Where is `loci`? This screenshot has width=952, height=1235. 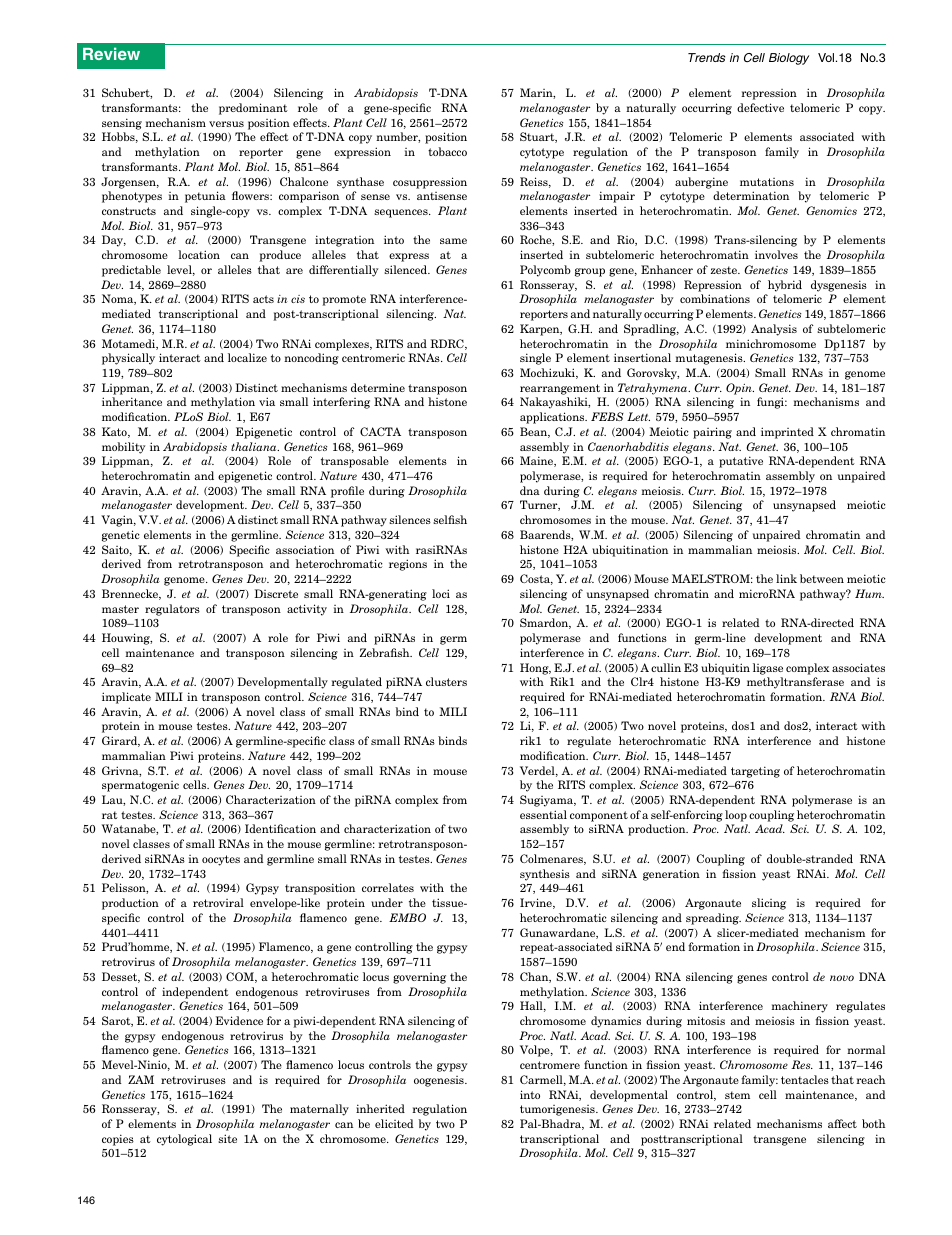
loci is located at coordinates (441, 593).
